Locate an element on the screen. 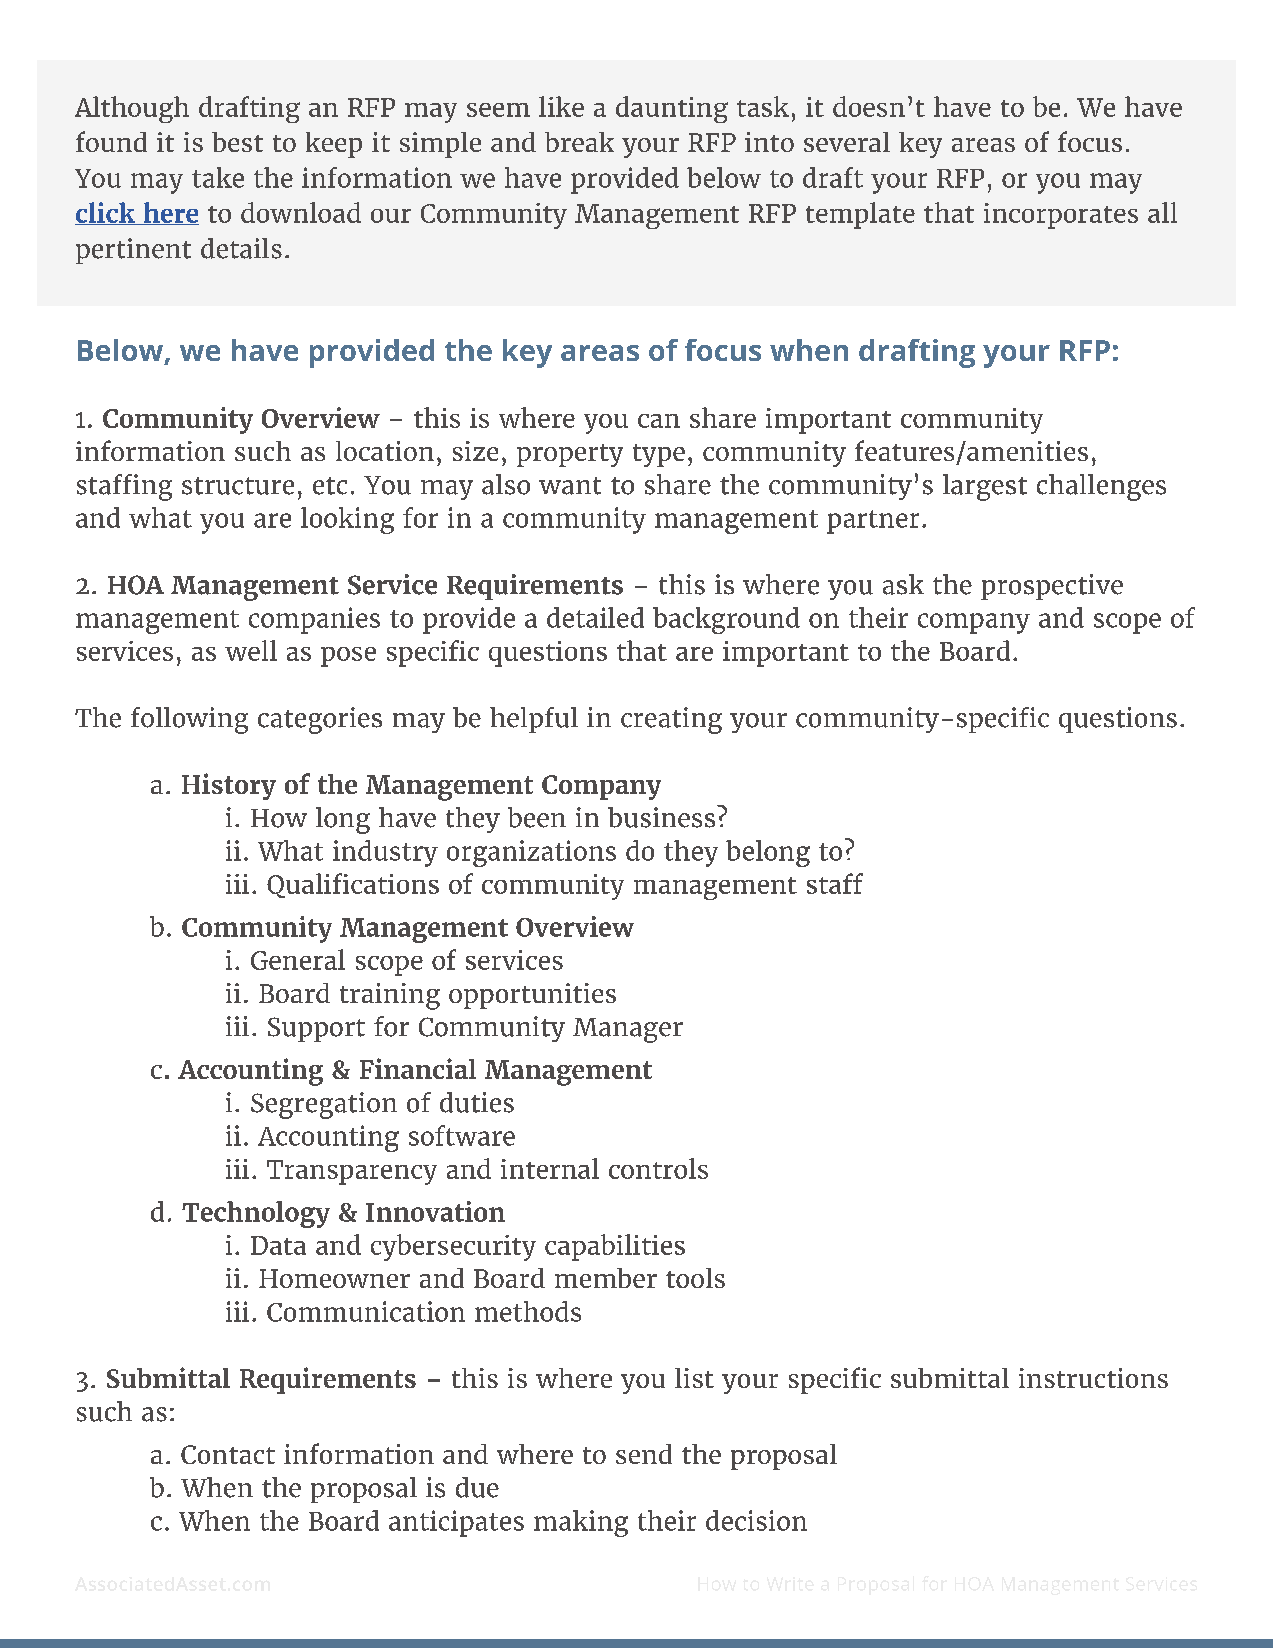 This screenshot has height=1648, width=1273. incorporates is located at coordinates (1061, 216).
